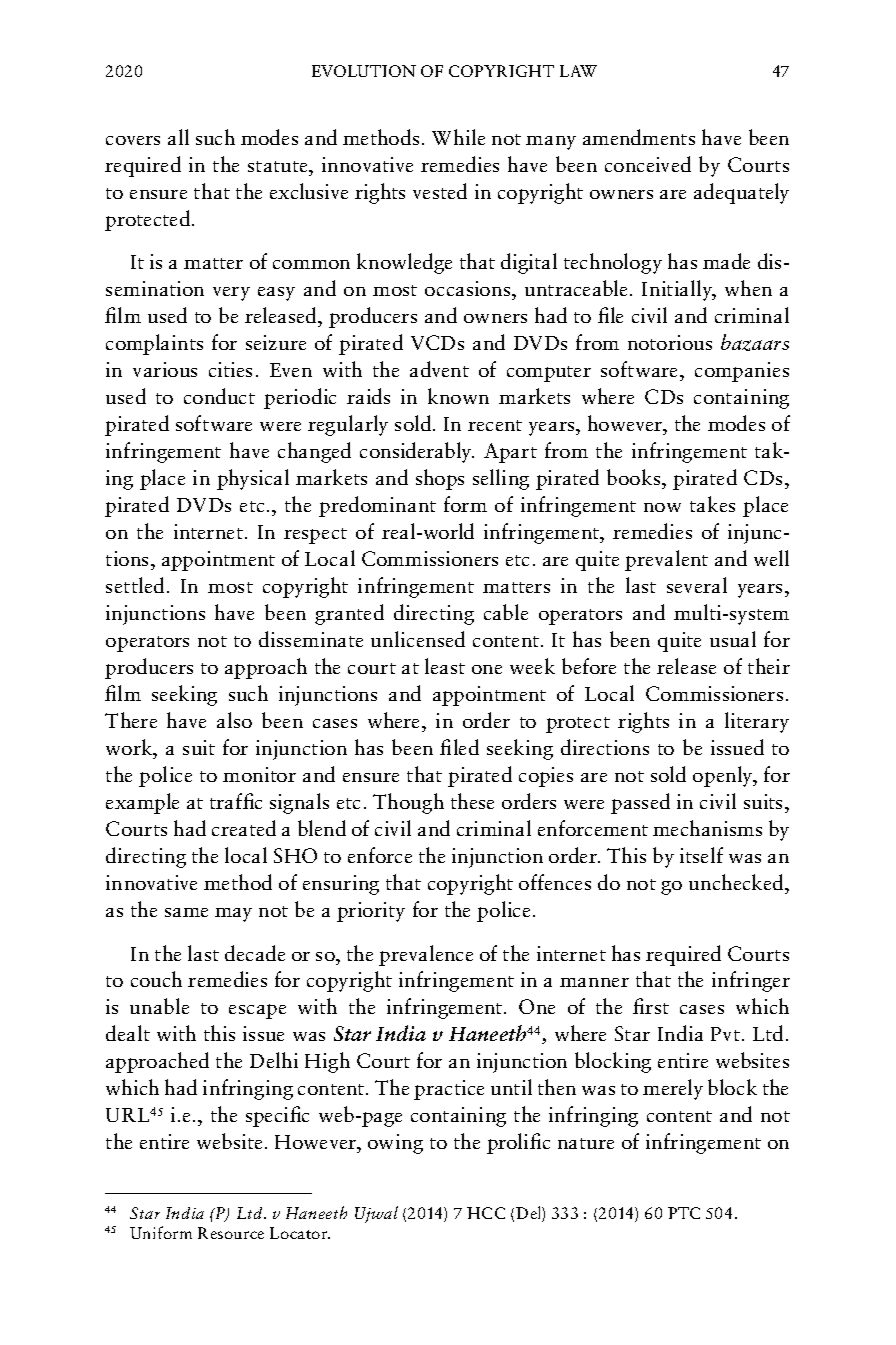 This screenshot has width=896, height=1345. Describe the element at coordinates (231, 1233) in the screenshot. I see `Resource` at that location.
